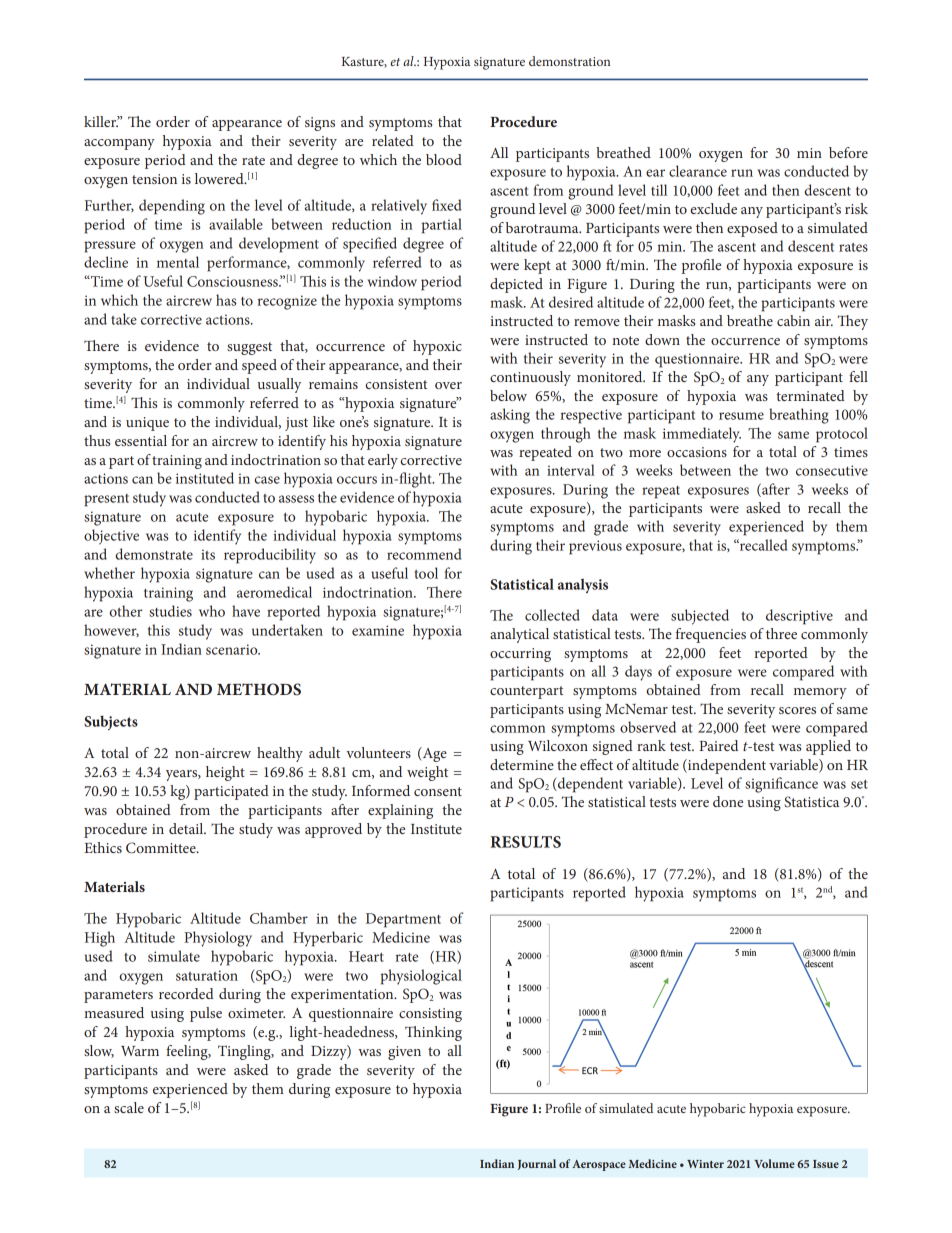 This screenshot has height=1233, width=952. I want to click on hypoxic, so click(437, 347).
